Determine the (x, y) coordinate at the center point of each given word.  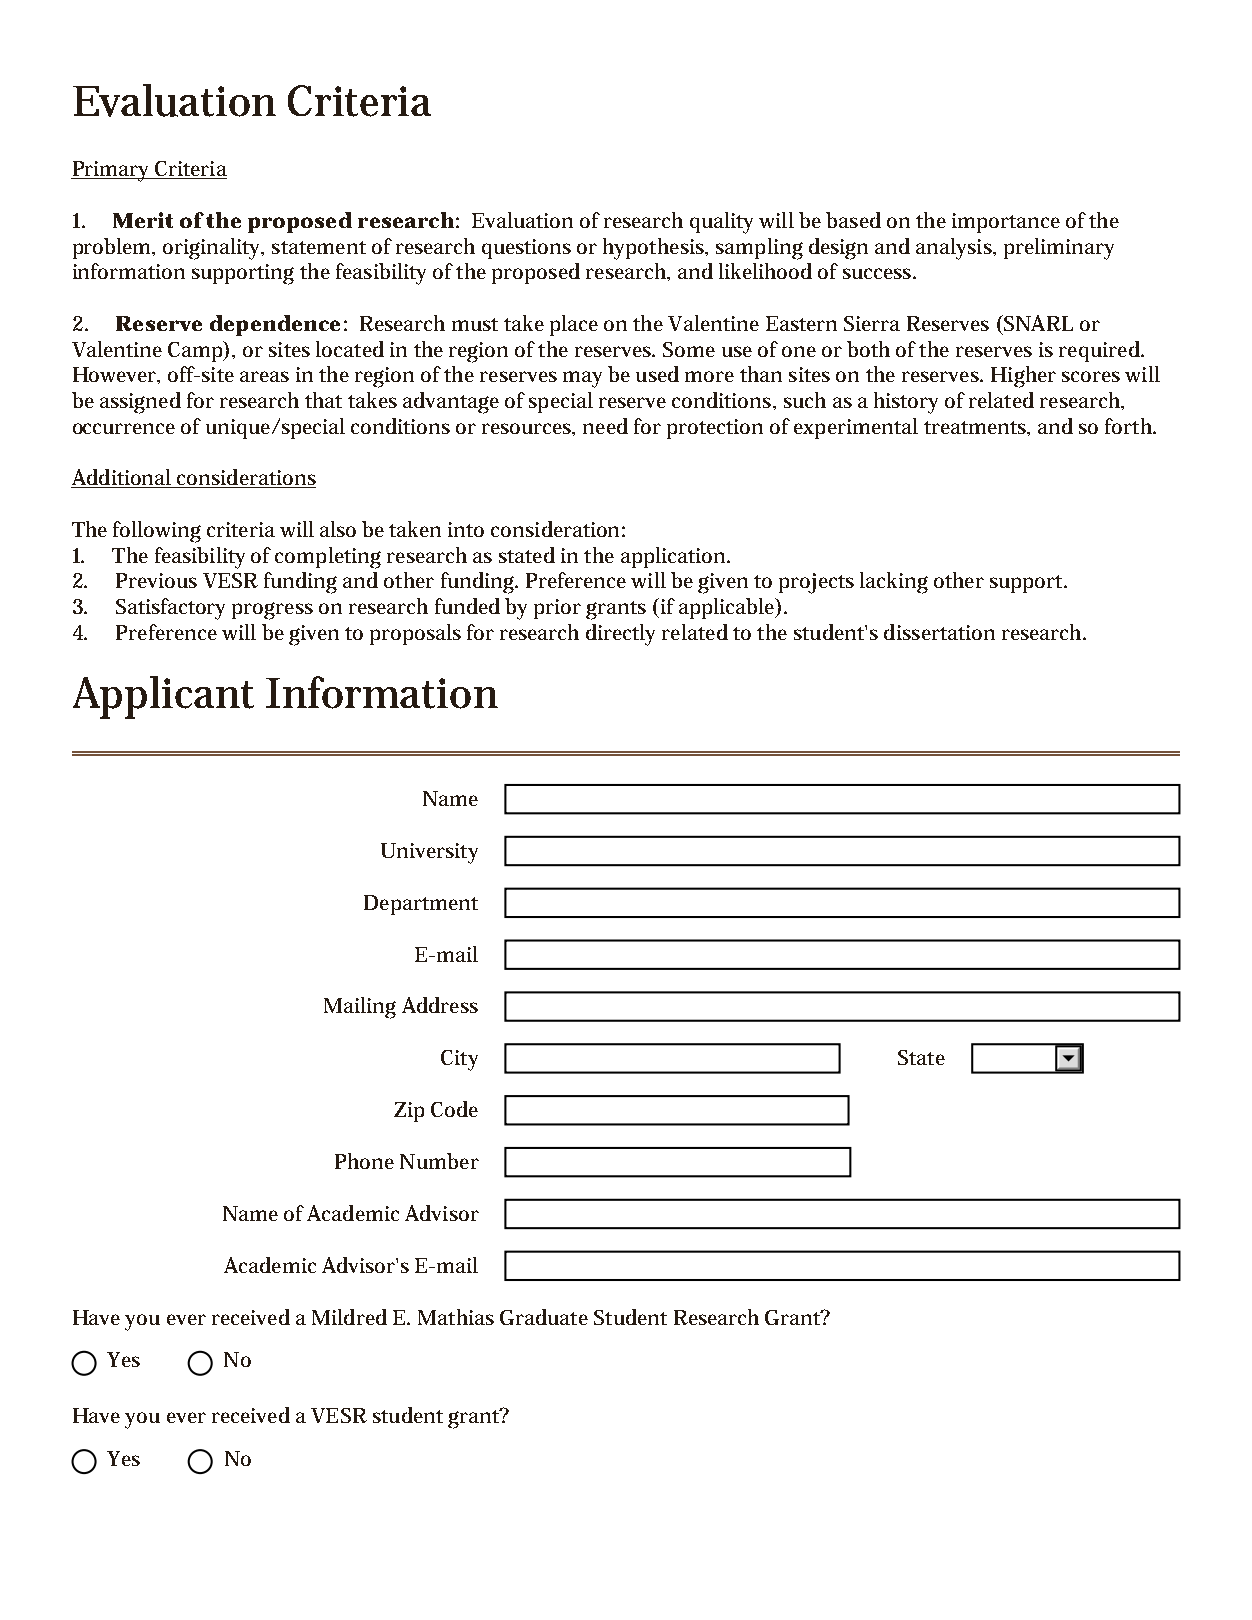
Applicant (163, 697)
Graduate (544, 1317)
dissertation (939, 632)
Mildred (349, 1317)
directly (620, 635)
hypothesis (655, 249)
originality (213, 249)
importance (1006, 223)
